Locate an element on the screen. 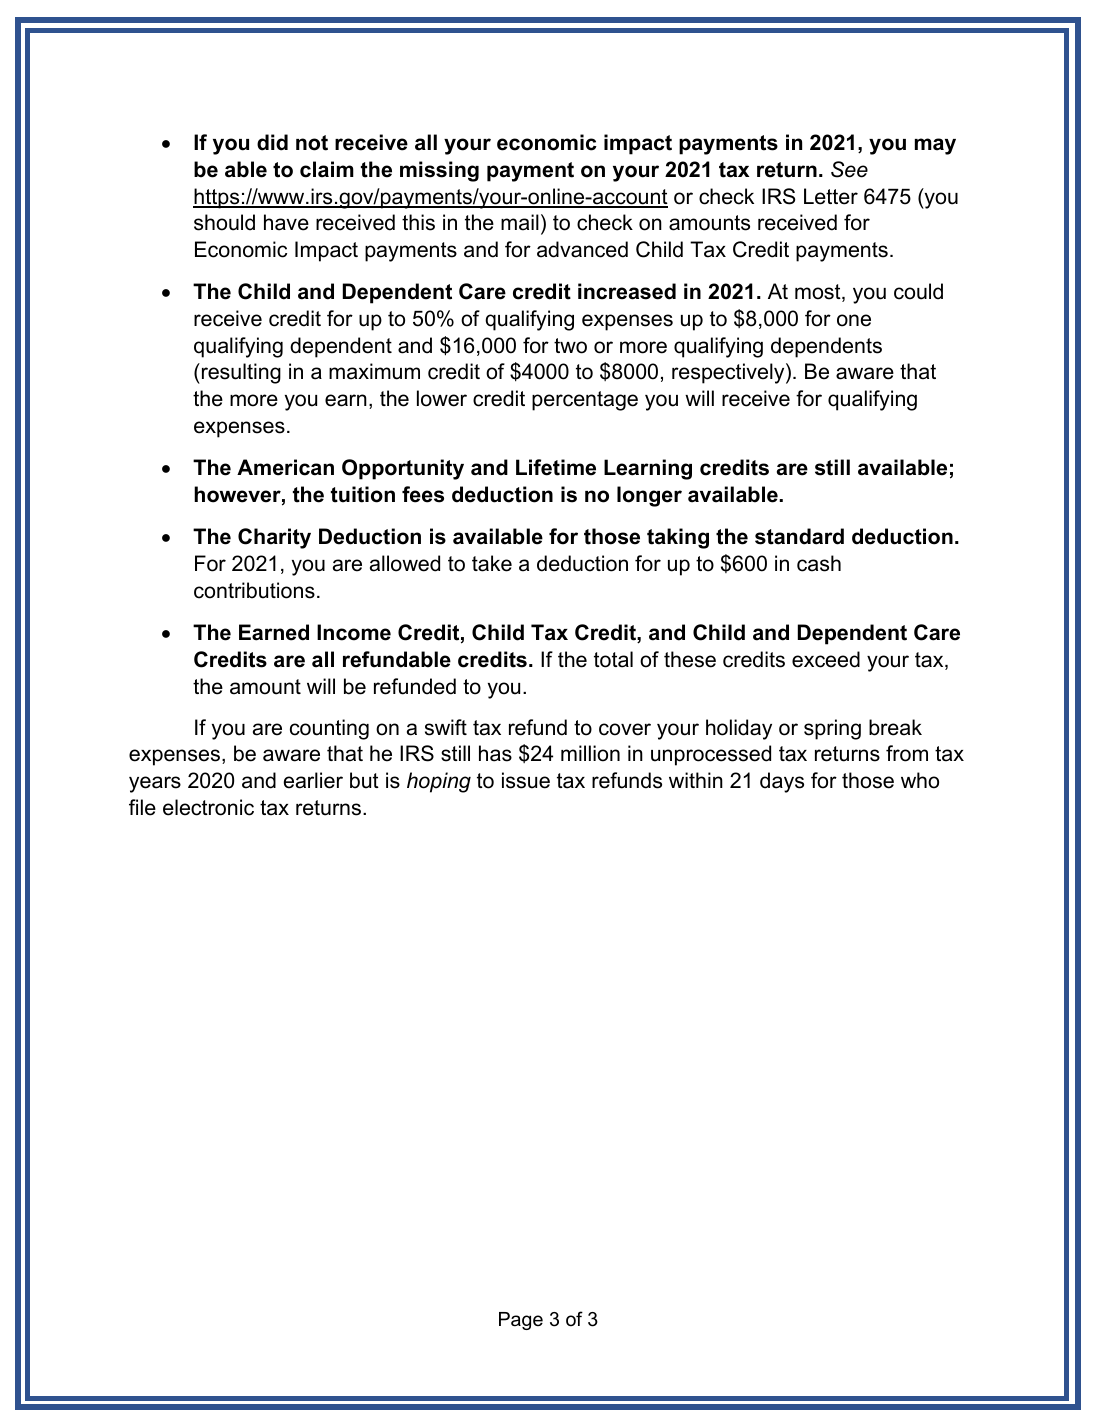  spring is located at coordinates (832, 729).
